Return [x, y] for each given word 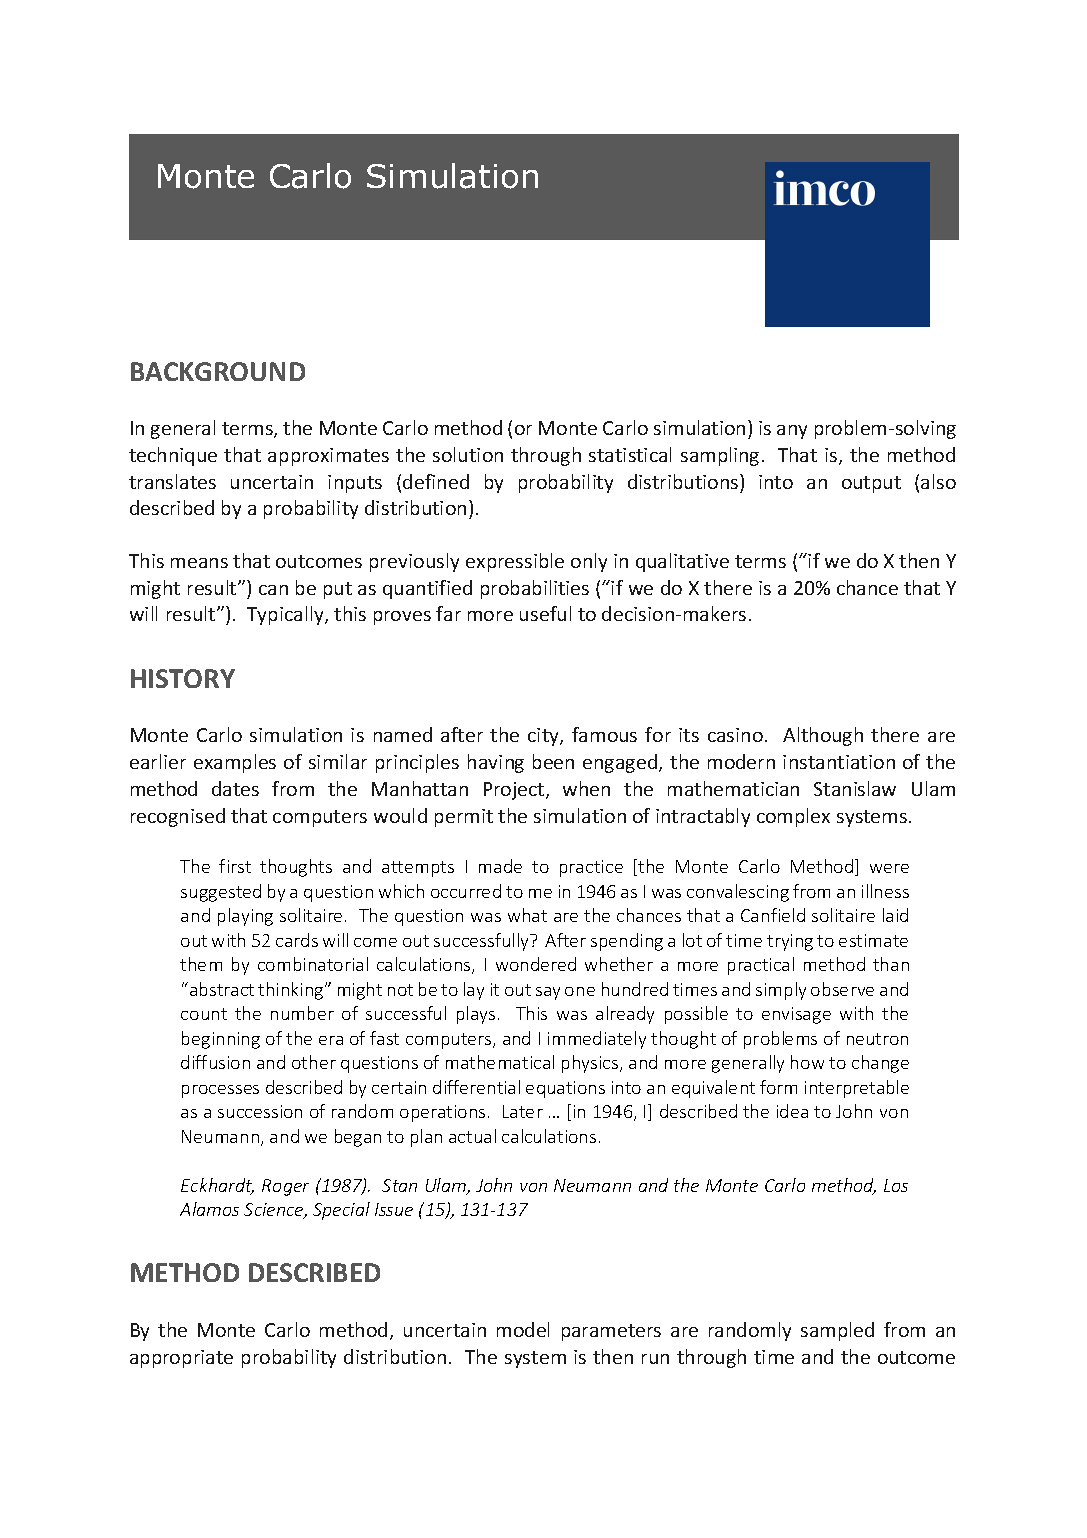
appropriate [181, 1359]
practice [591, 868]
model [523, 1329]
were [889, 868]
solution [468, 454]
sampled [837, 1331]
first [235, 866]
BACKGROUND [218, 371]
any [792, 432]
